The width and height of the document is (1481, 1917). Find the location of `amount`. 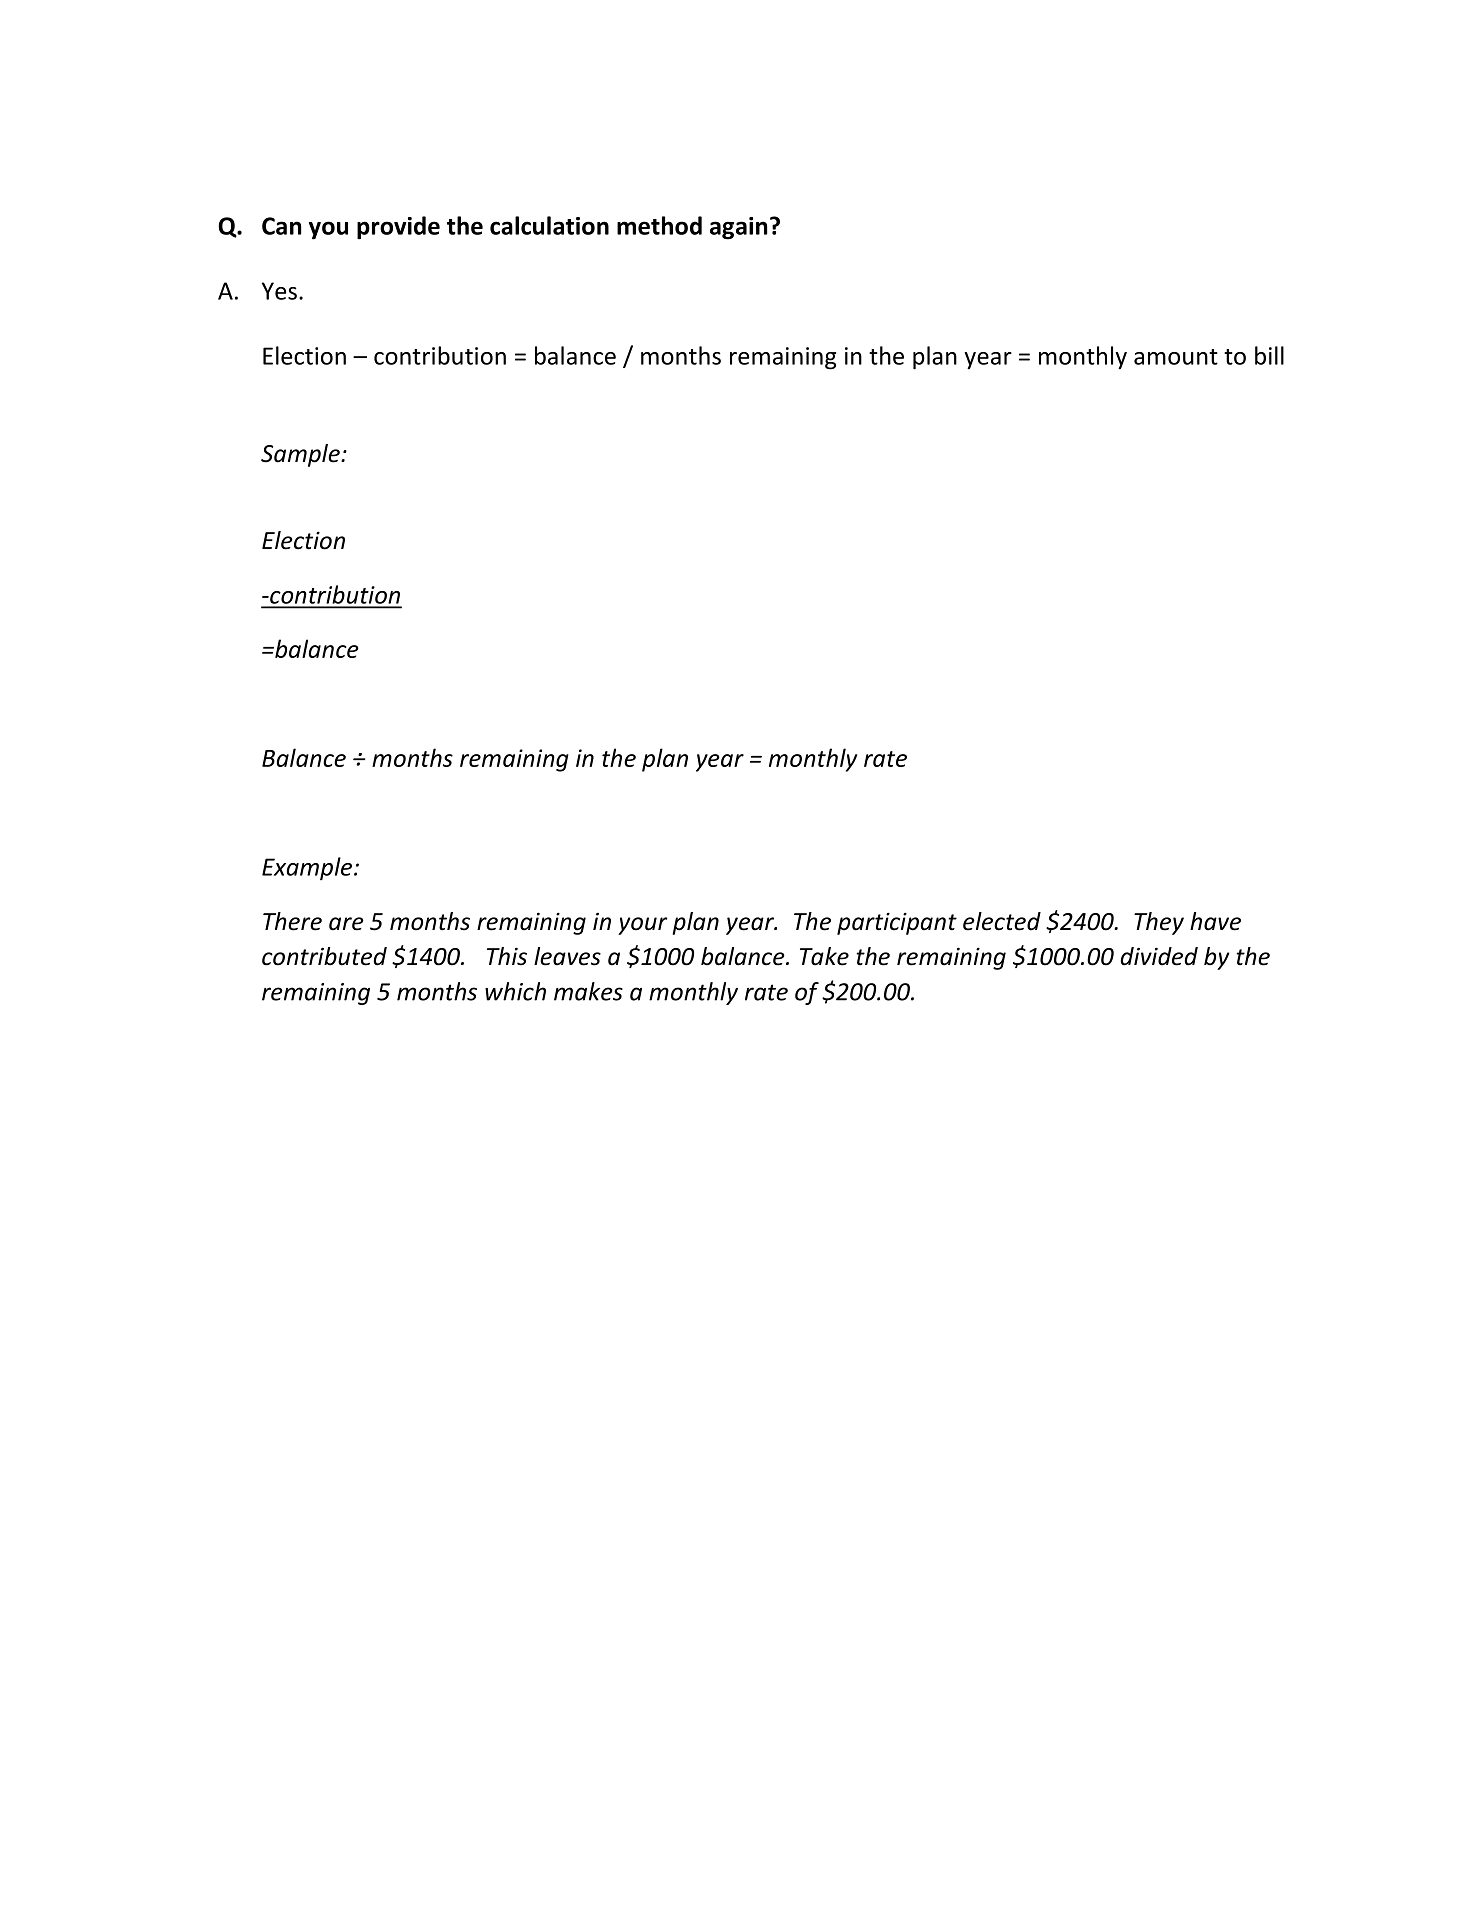

amount is located at coordinates (1176, 357).
